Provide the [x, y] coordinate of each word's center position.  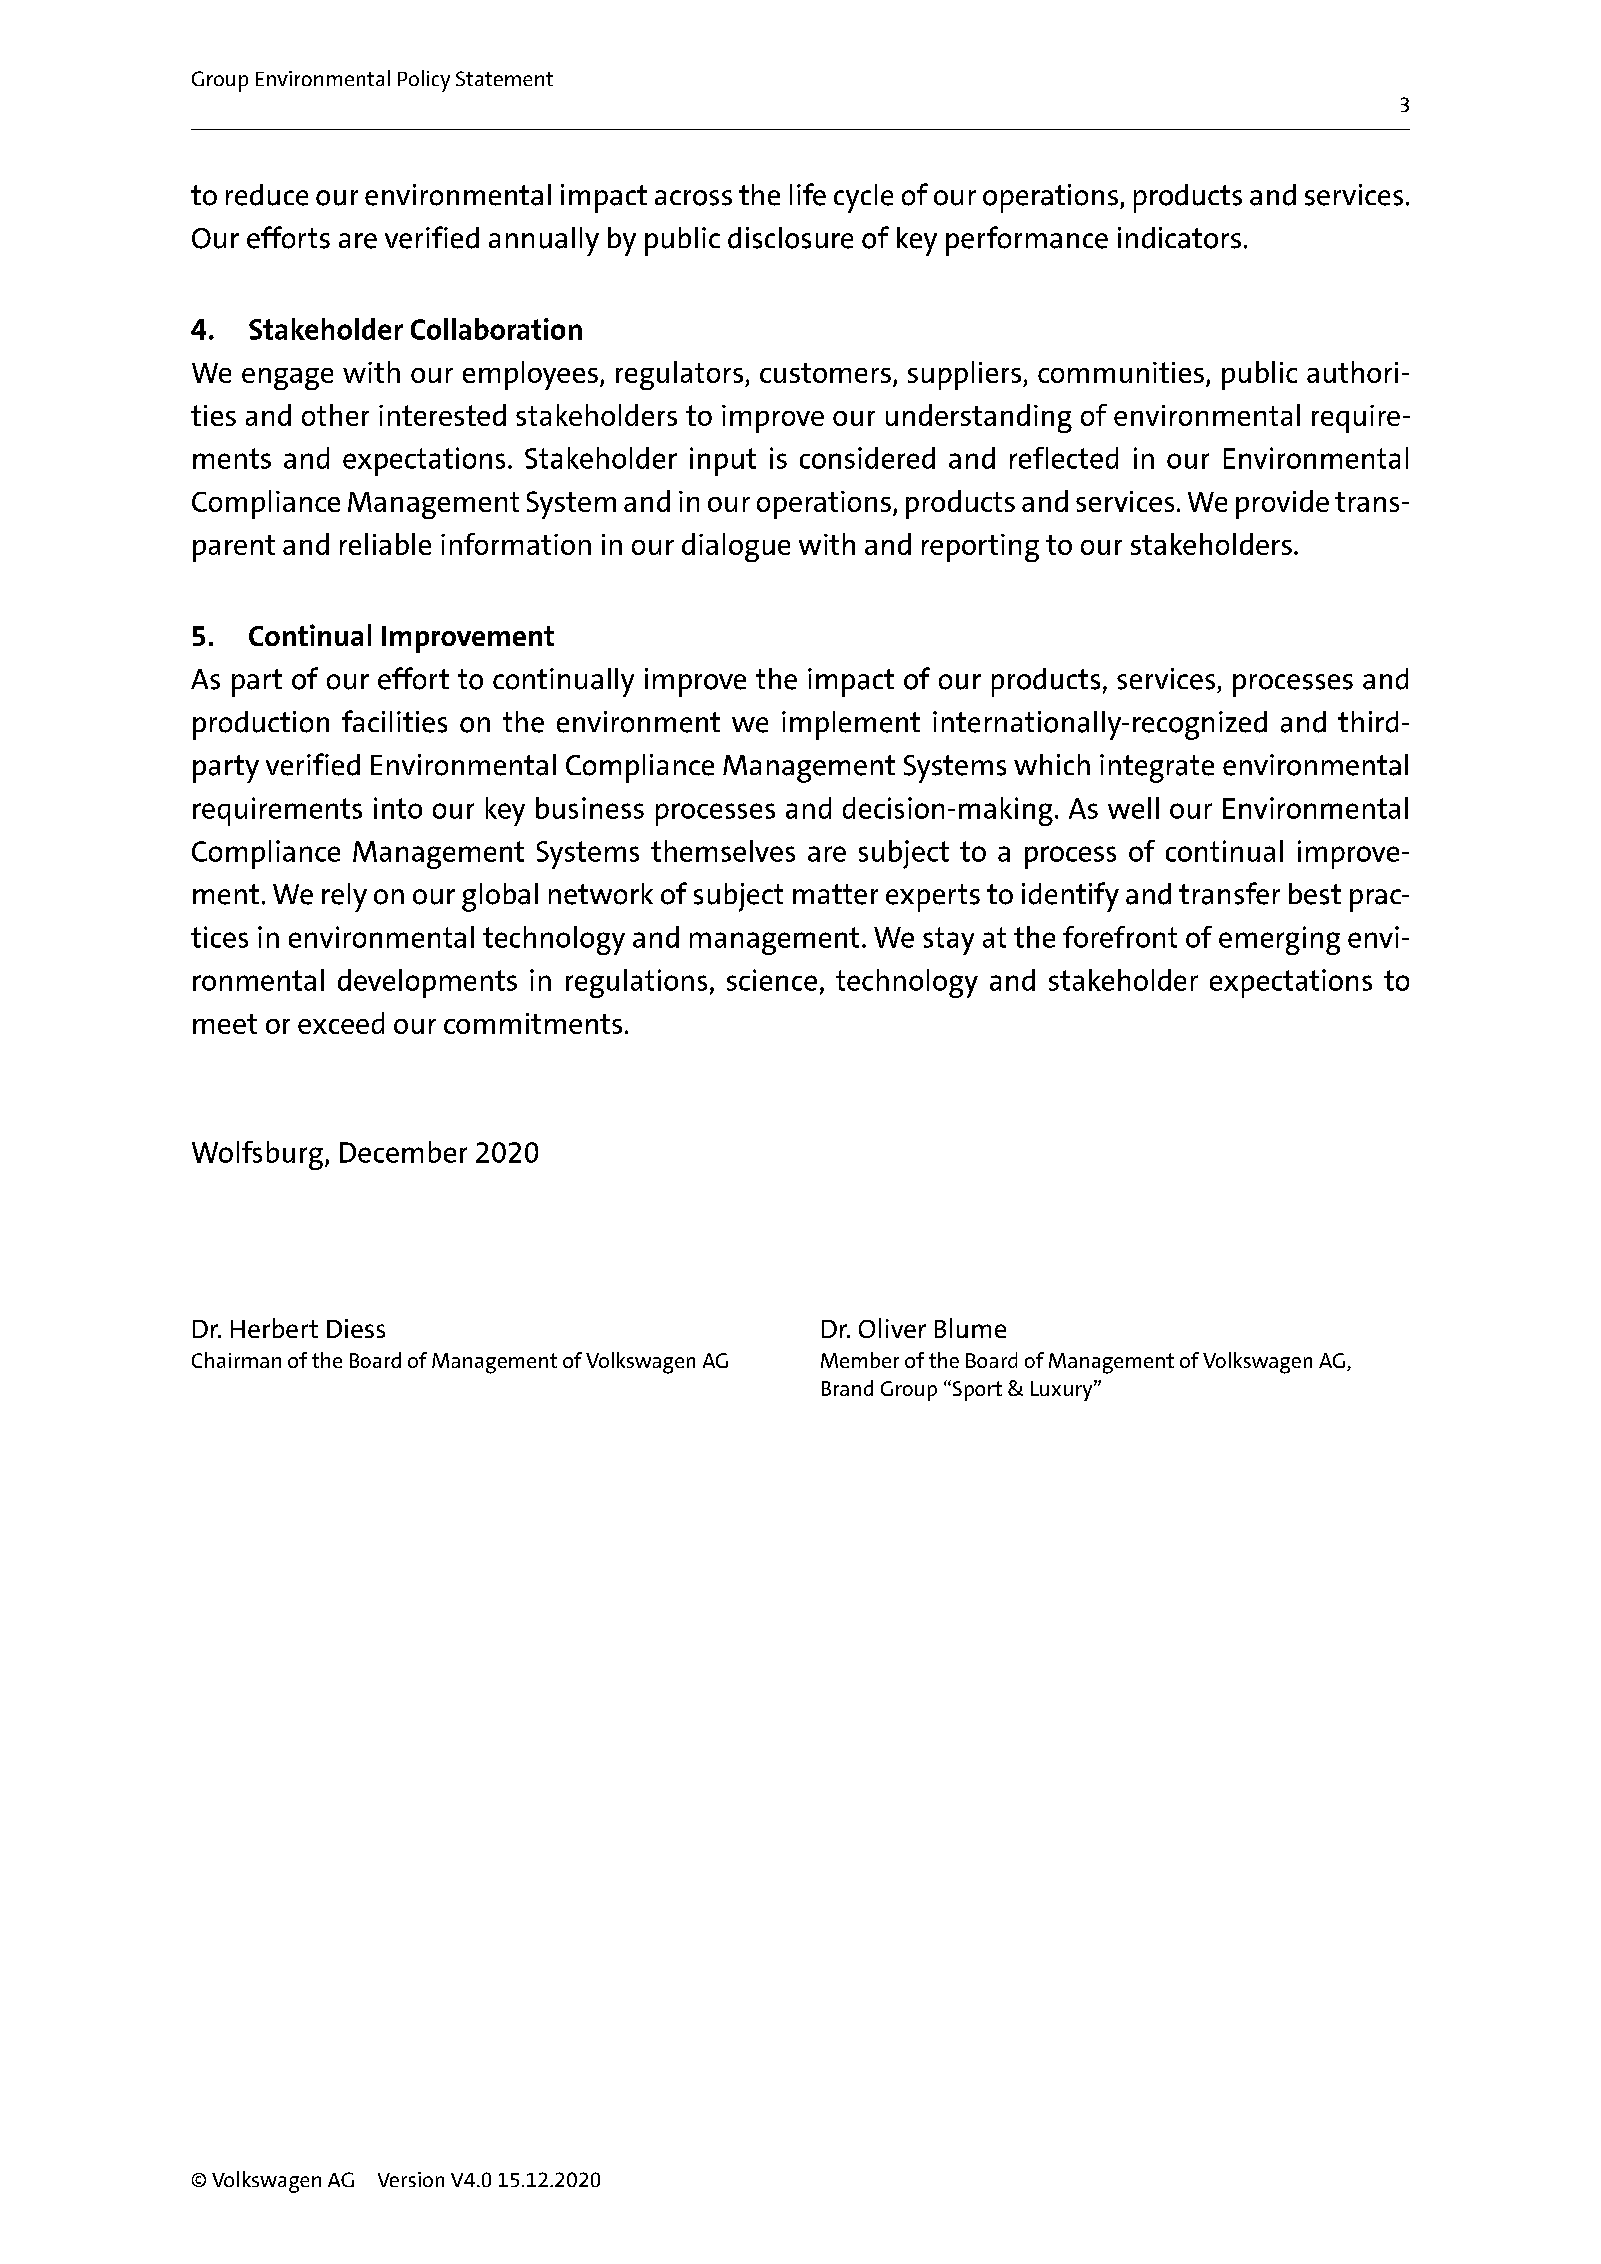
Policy [424, 81]
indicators [1179, 238]
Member [860, 1360]
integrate [1157, 768]
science [772, 980]
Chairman [236, 1360]
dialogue [736, 547]
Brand [847, 1388]
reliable [385, 544]
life [808, 194]
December [403, 1152]
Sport [976, 1390]
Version [411, 2179]
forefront [1120, 937]
